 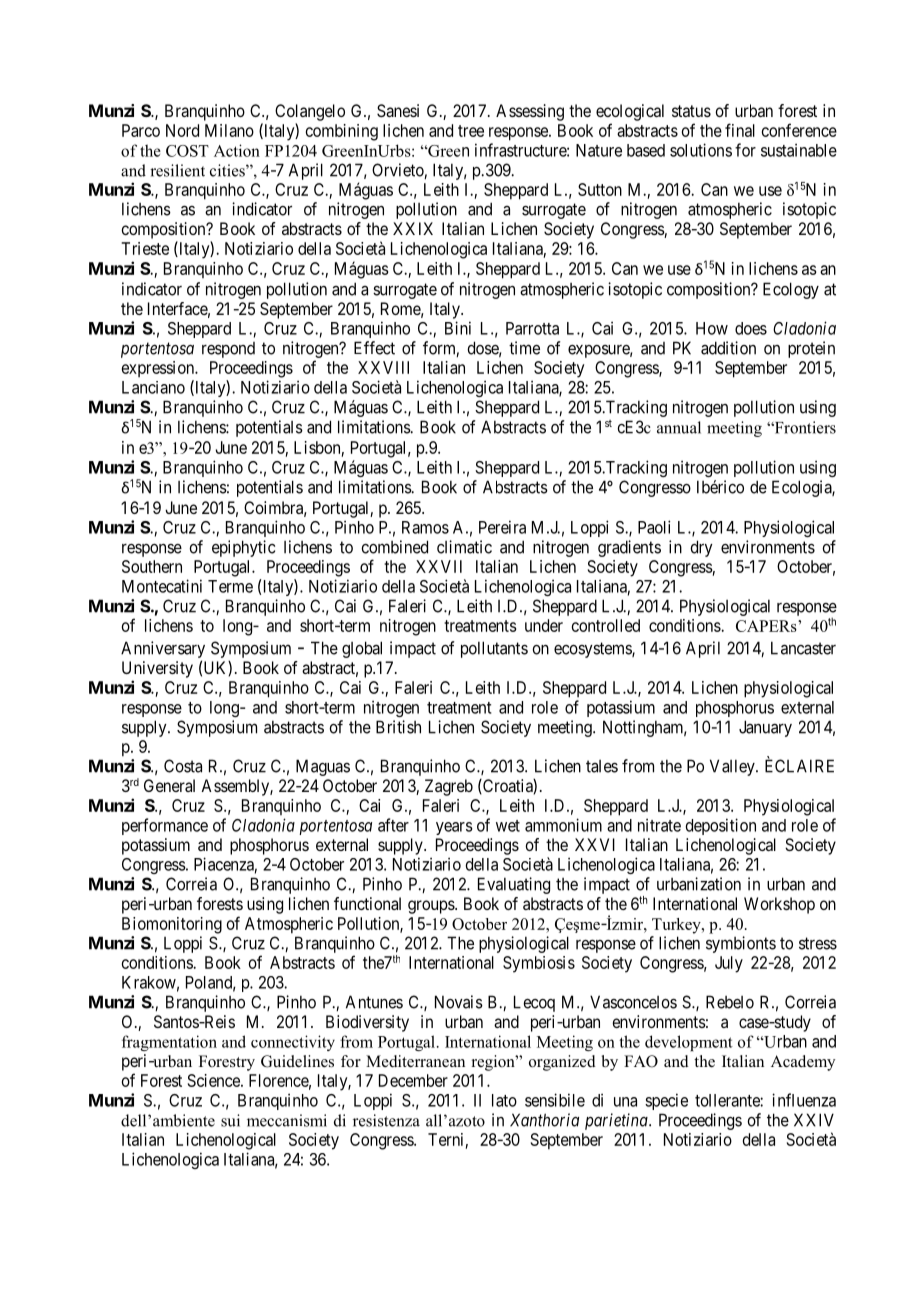 I want to click on tree, so click(x=471, y=131).
